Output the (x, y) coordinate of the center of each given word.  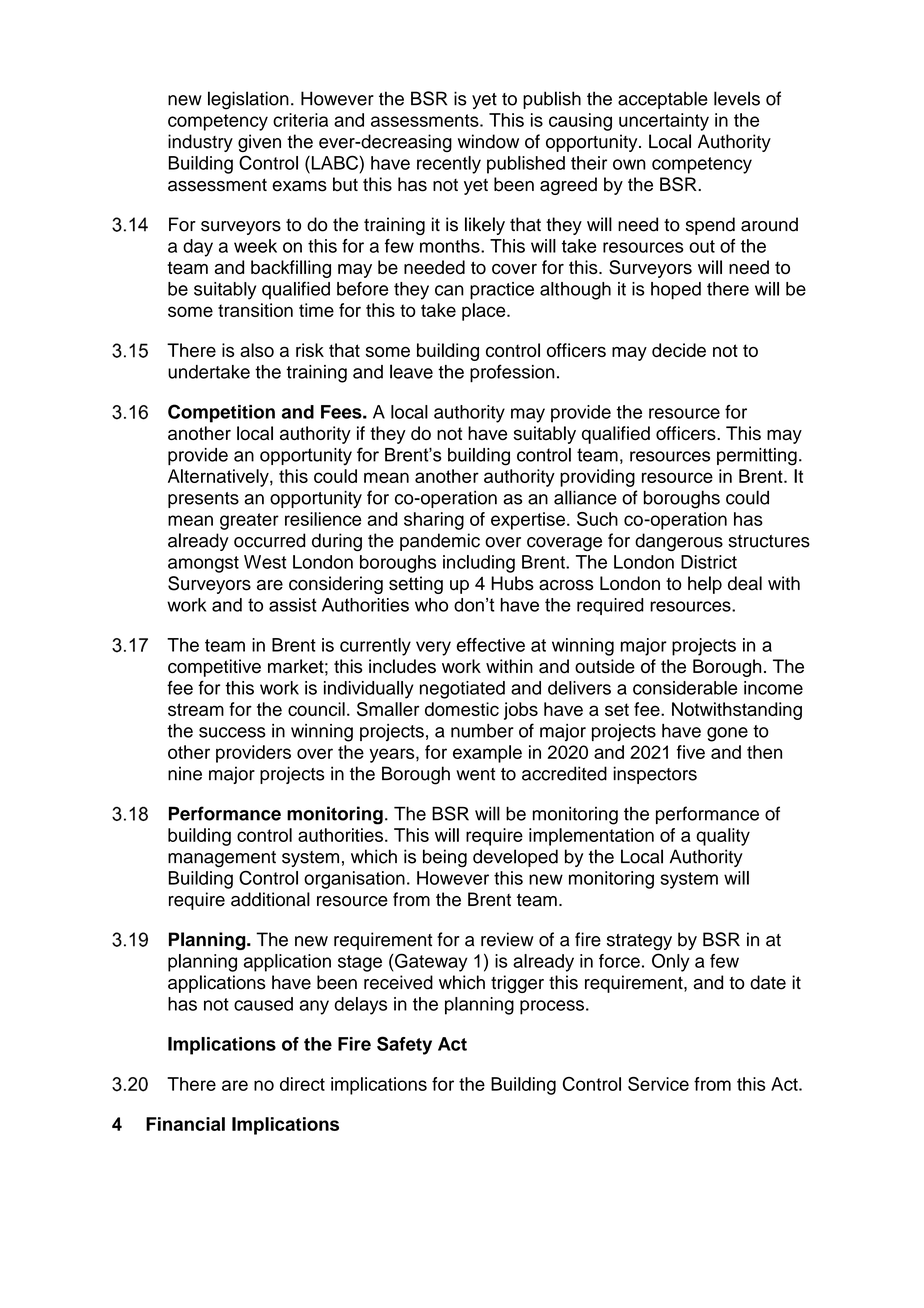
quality (723, 837)
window (488, 141)
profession (512, 373)
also (257, 350)
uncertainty (664, 122)
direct (302, 1084)
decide (679, 350)
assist (293, 605)
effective (490, 645)
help (705, 585)
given (259, 143)
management (222, 859)
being (445, 858)
